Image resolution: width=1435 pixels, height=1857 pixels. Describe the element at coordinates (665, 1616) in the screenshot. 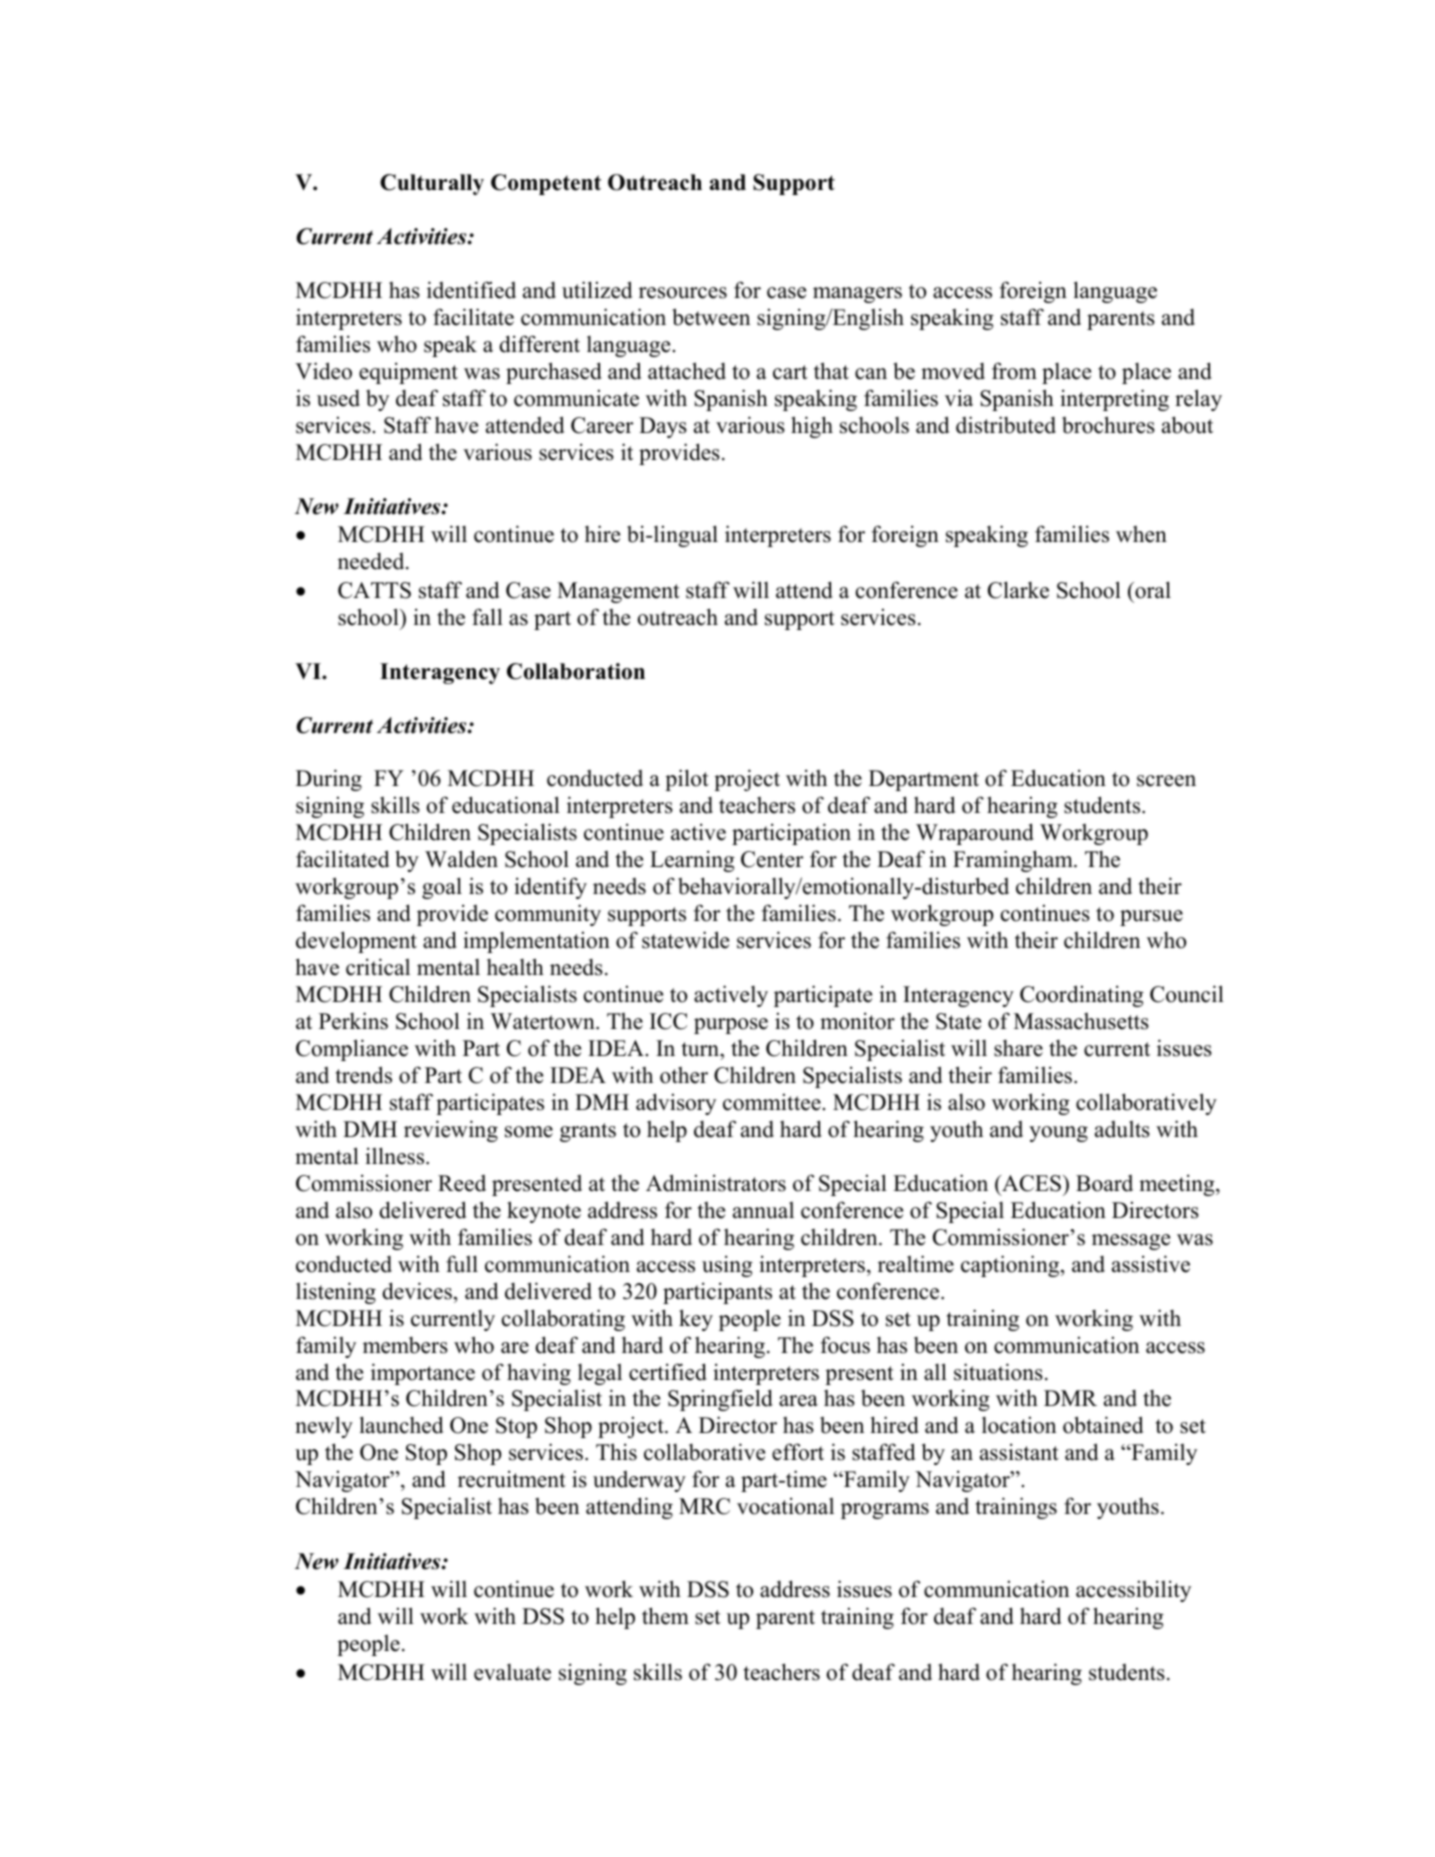

I see `them` at that location.
